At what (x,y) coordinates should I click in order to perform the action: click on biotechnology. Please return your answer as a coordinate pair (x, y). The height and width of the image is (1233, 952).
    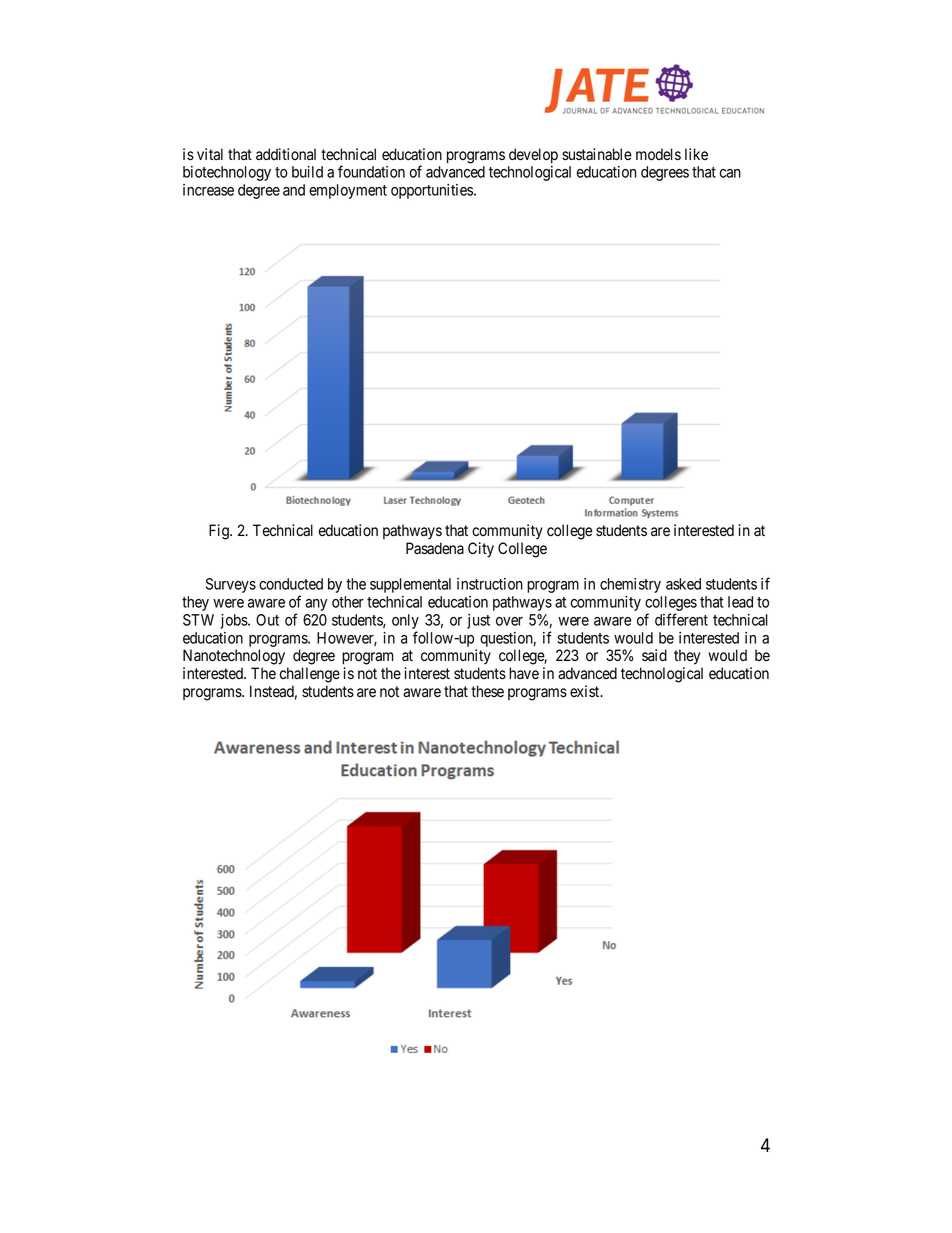
    Looking at the image, I should click on (227, 173).
